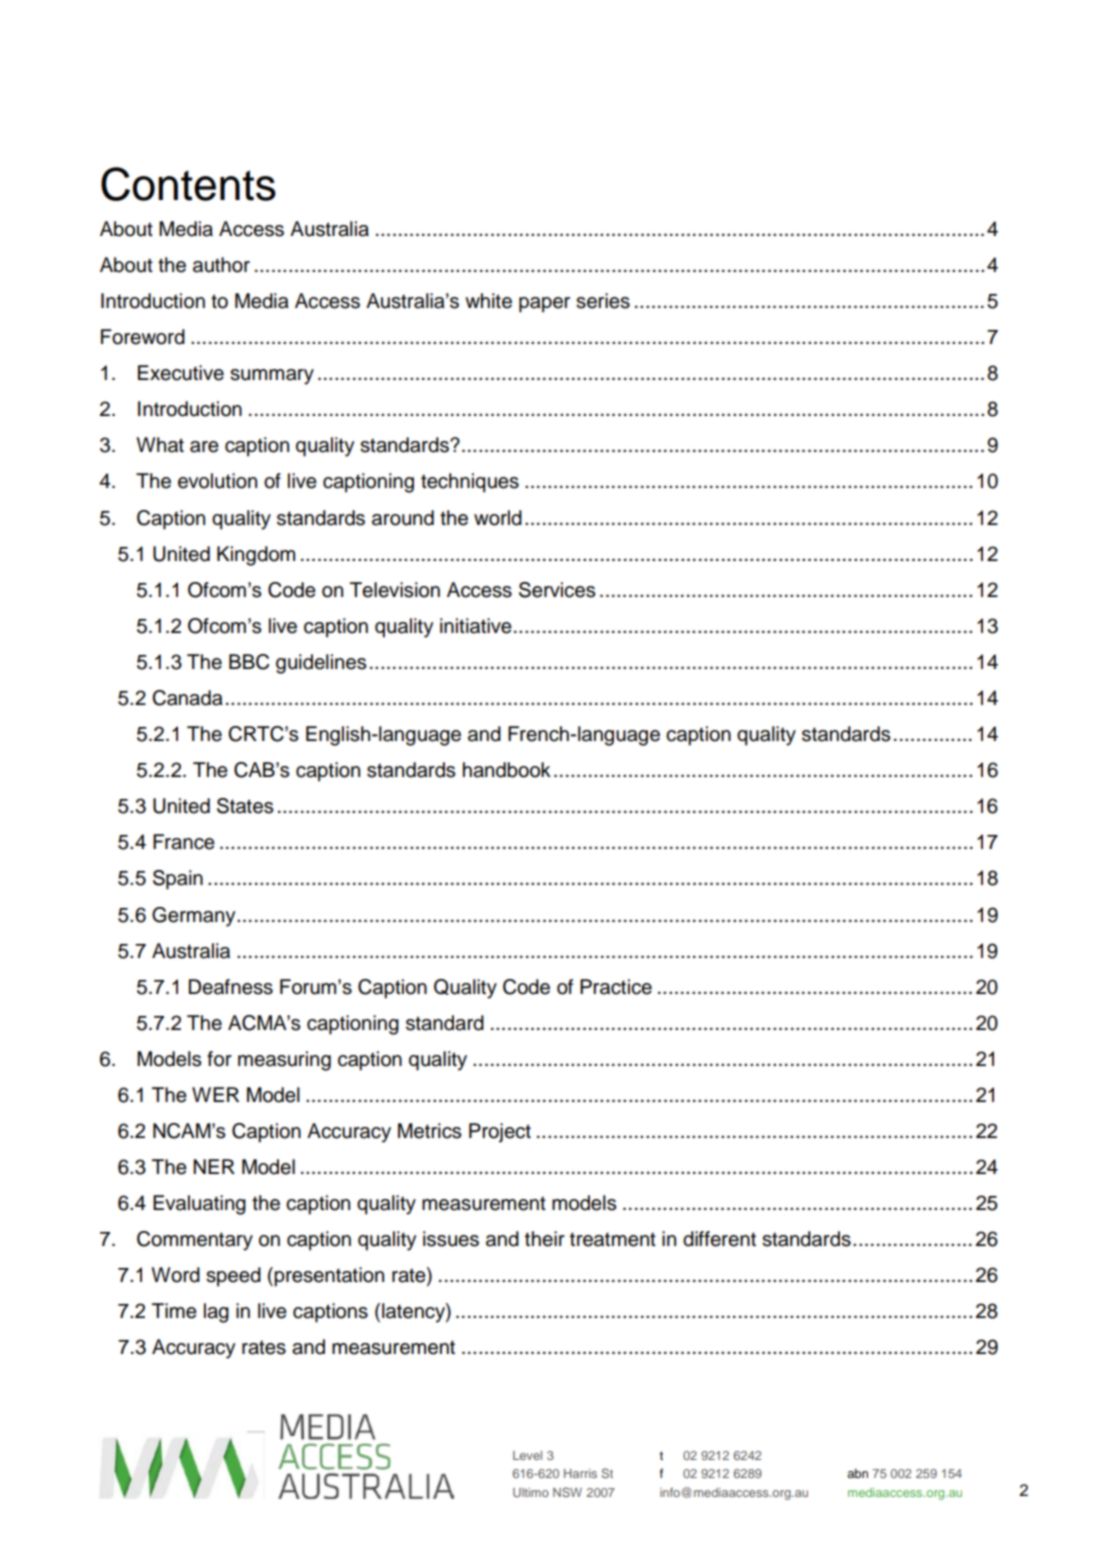 This page has height=1554, width=1099. What do you see at coordinates (527, 1455) in the page?
I see `Level` at bounding box center [527, 1455].
